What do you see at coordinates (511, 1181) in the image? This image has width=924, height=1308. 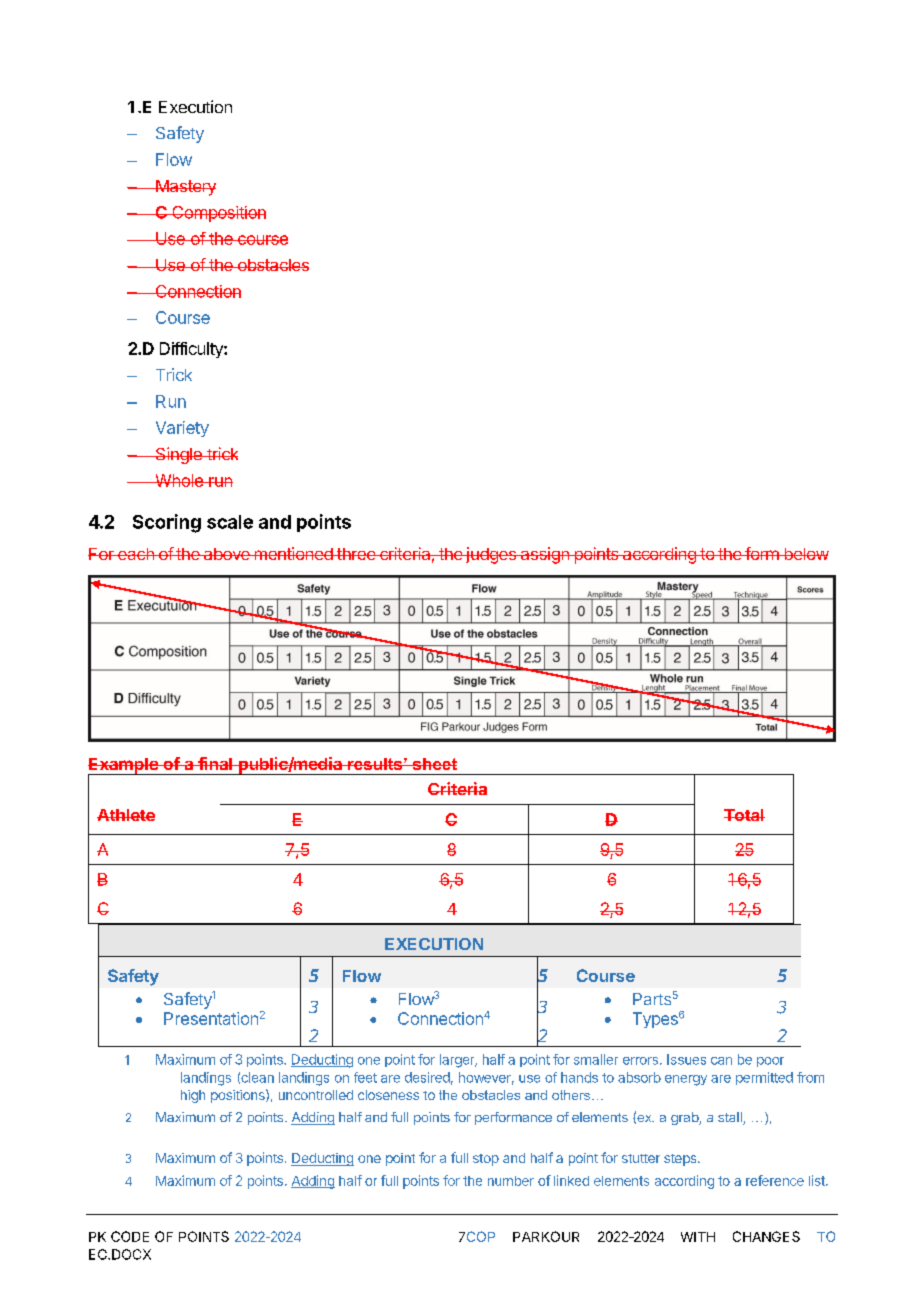 I see `number` at bounding box center [511, 1181].
